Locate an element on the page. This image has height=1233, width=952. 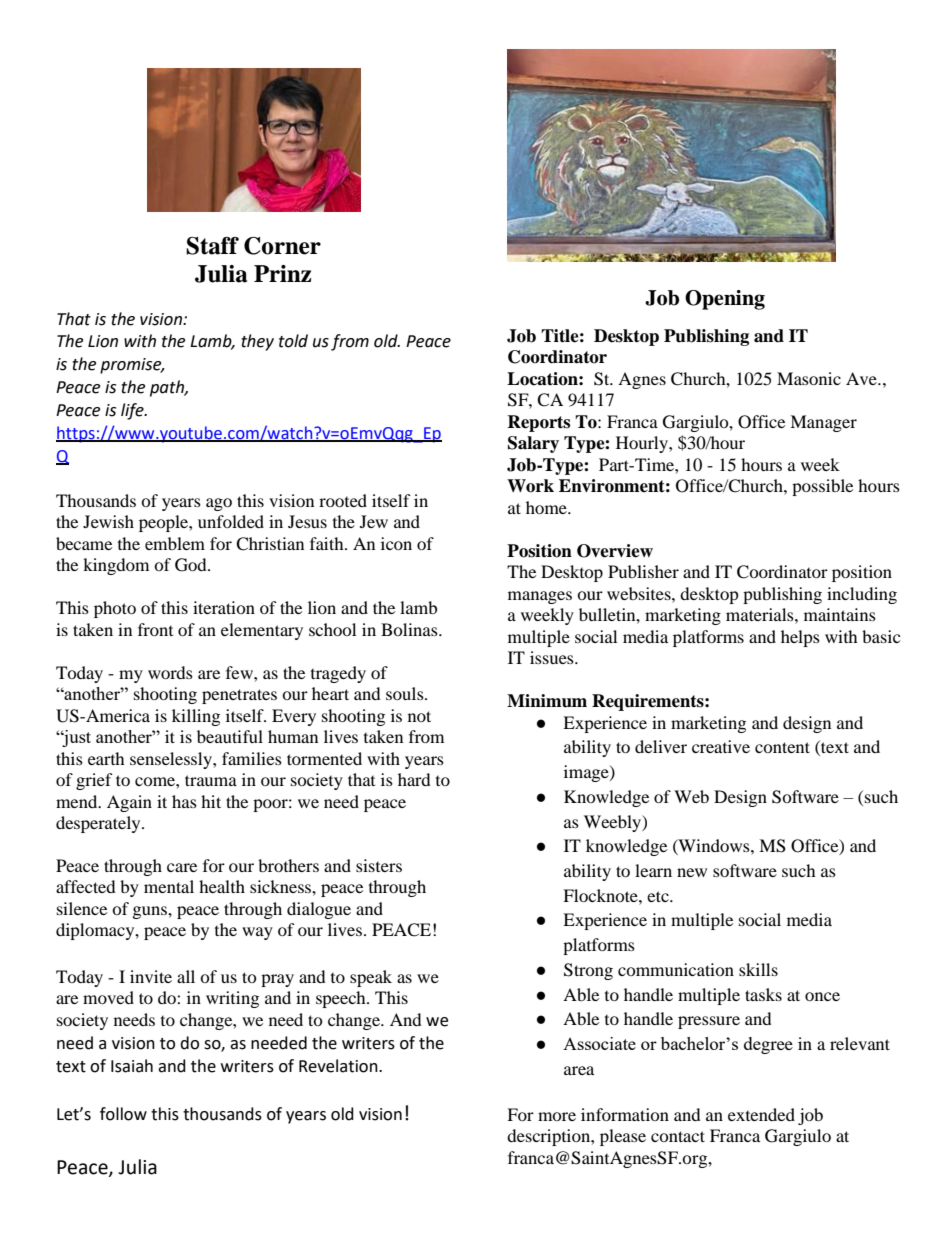
more is located at coordinates (557, 1116).
